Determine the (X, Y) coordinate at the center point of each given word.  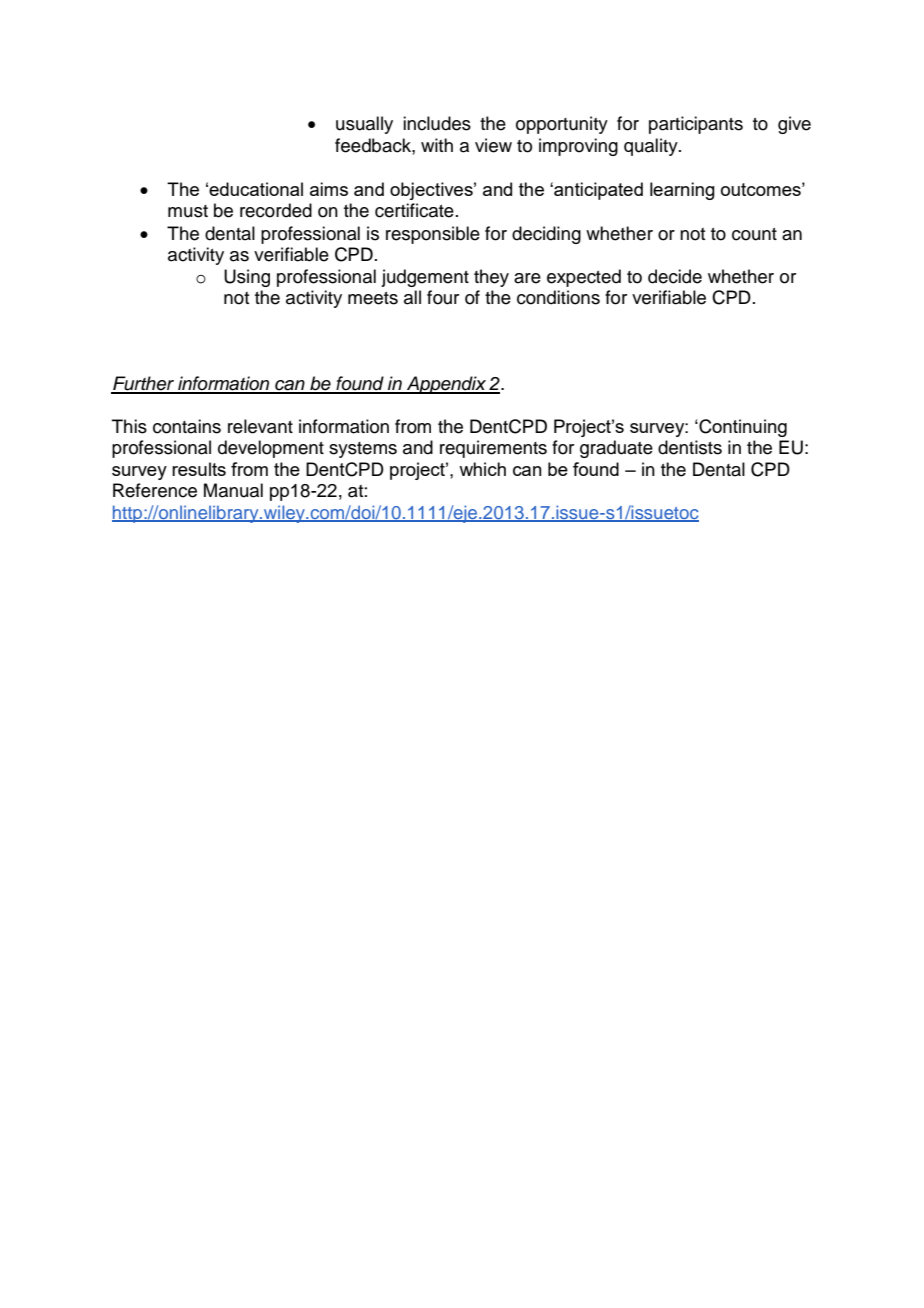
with (437, 145)
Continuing (742, 428)
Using (247, 278)
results (199, 469)
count (754, 234)
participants (696, 125)
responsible (433, 235)
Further (144, 384)
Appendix (446, 385)
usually (364, 125)
